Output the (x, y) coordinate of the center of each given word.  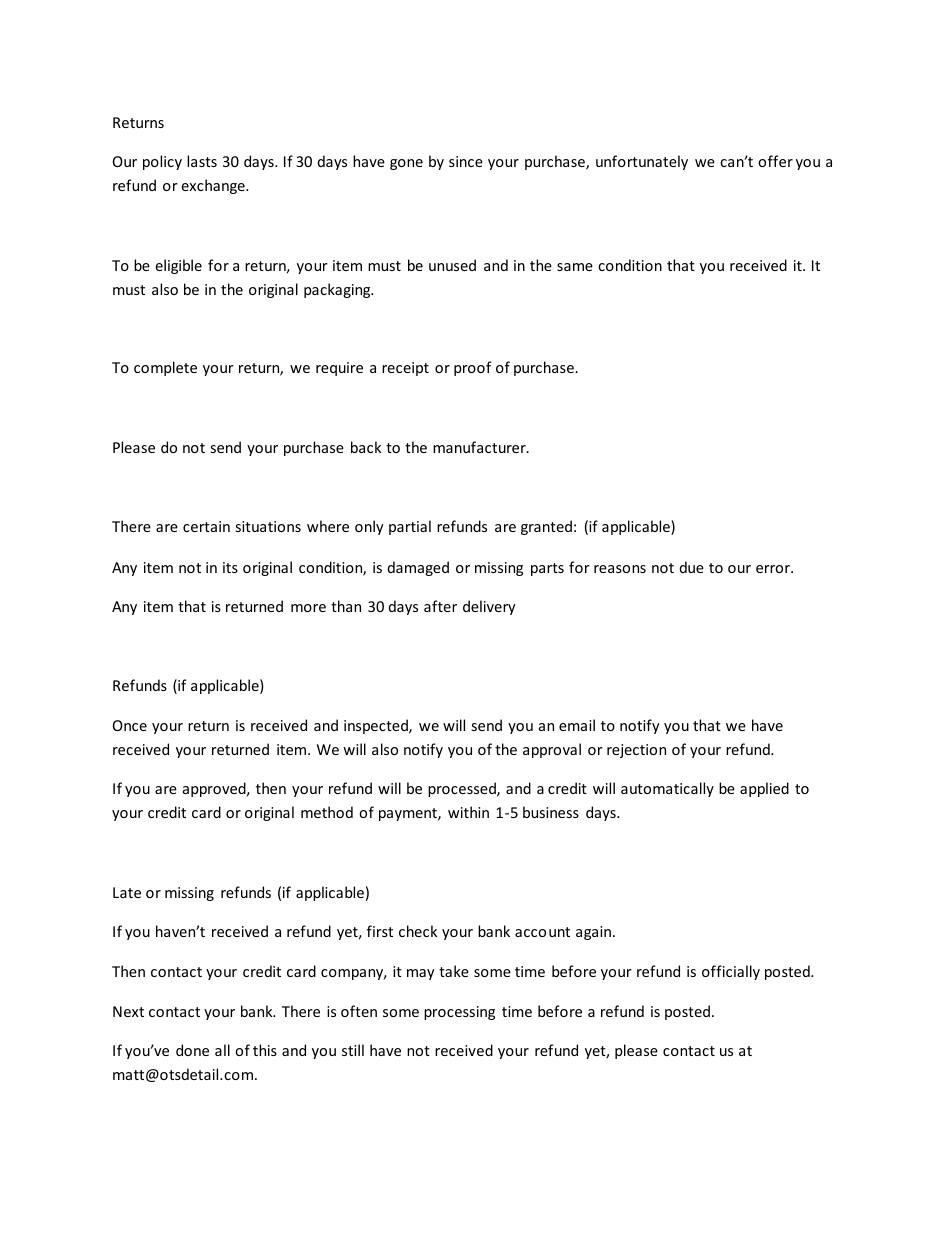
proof (473, 368)
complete (165, 368)
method (327, 812)
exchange (214, 186)
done (192, 1050)
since (466, 161)
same (575, 267)
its (230, 567)
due (692, 567)
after (440, 606)
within (468, 812)
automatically (667, 789)
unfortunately (642, 162)
